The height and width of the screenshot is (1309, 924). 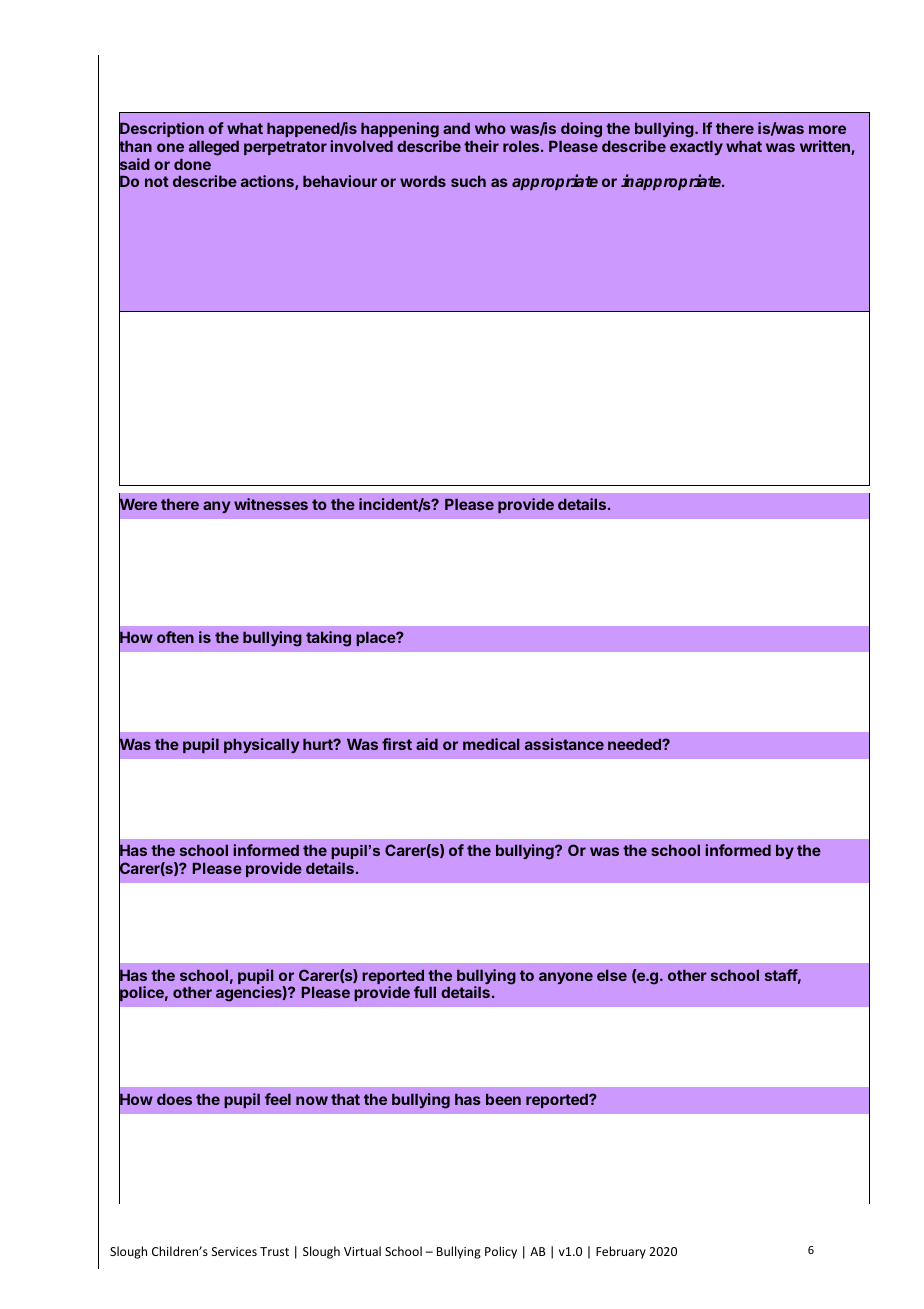 I want to click on Services, so click(x=234, y=1251).
